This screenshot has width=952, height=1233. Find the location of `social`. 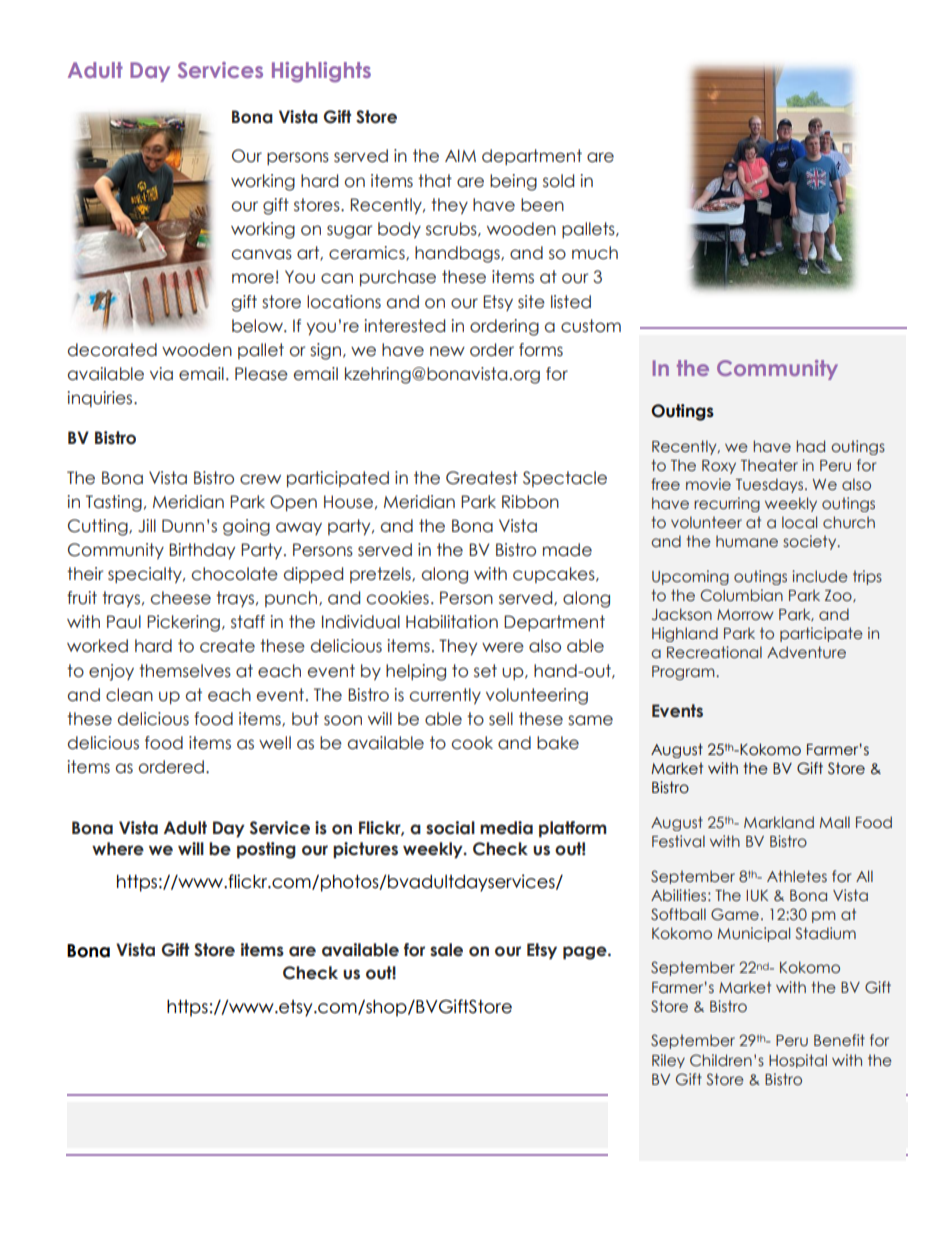

social is located at coordinates (450, 828).
